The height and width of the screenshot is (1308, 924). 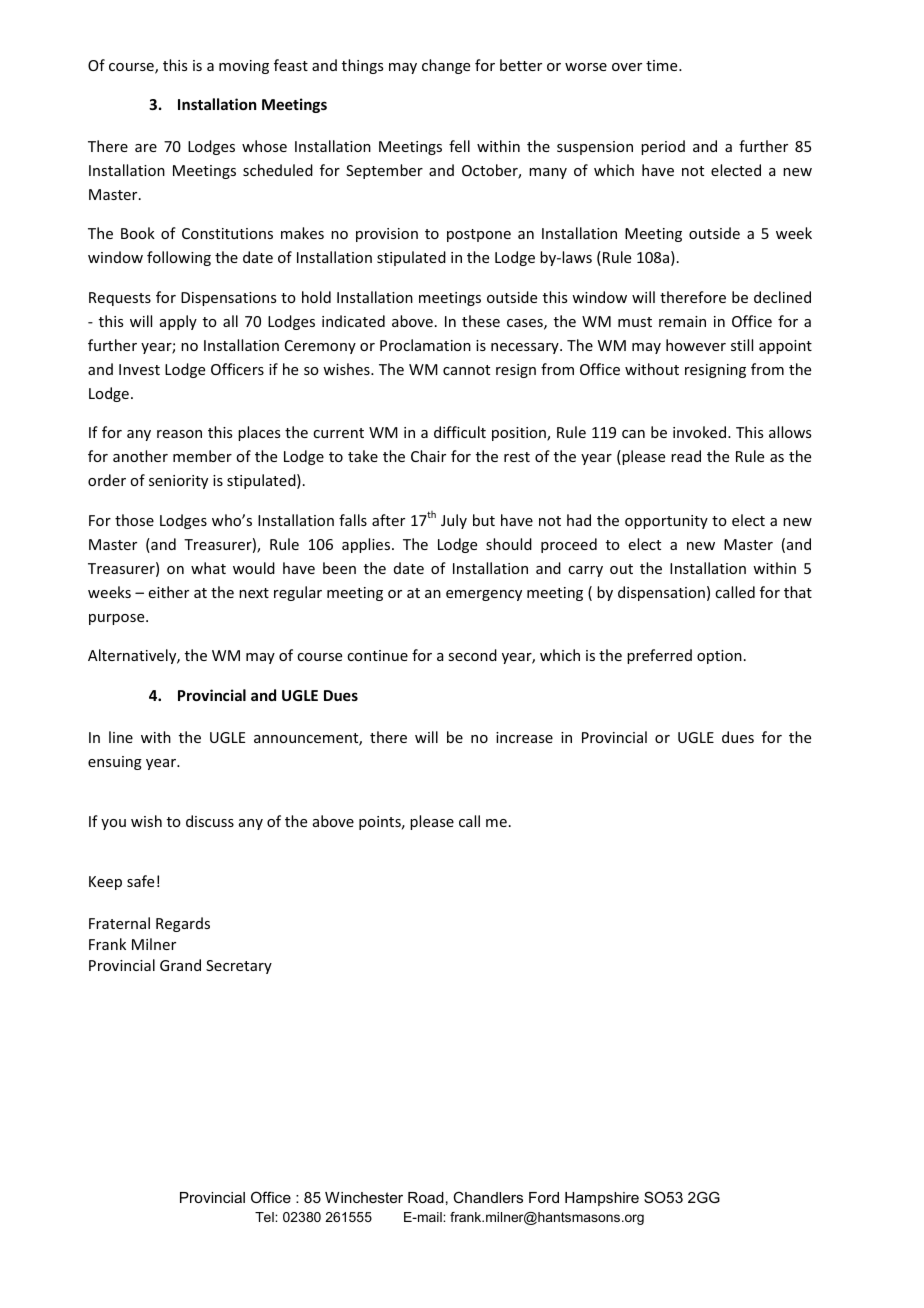 I want to click on increase, so click(x=524, y=737).
